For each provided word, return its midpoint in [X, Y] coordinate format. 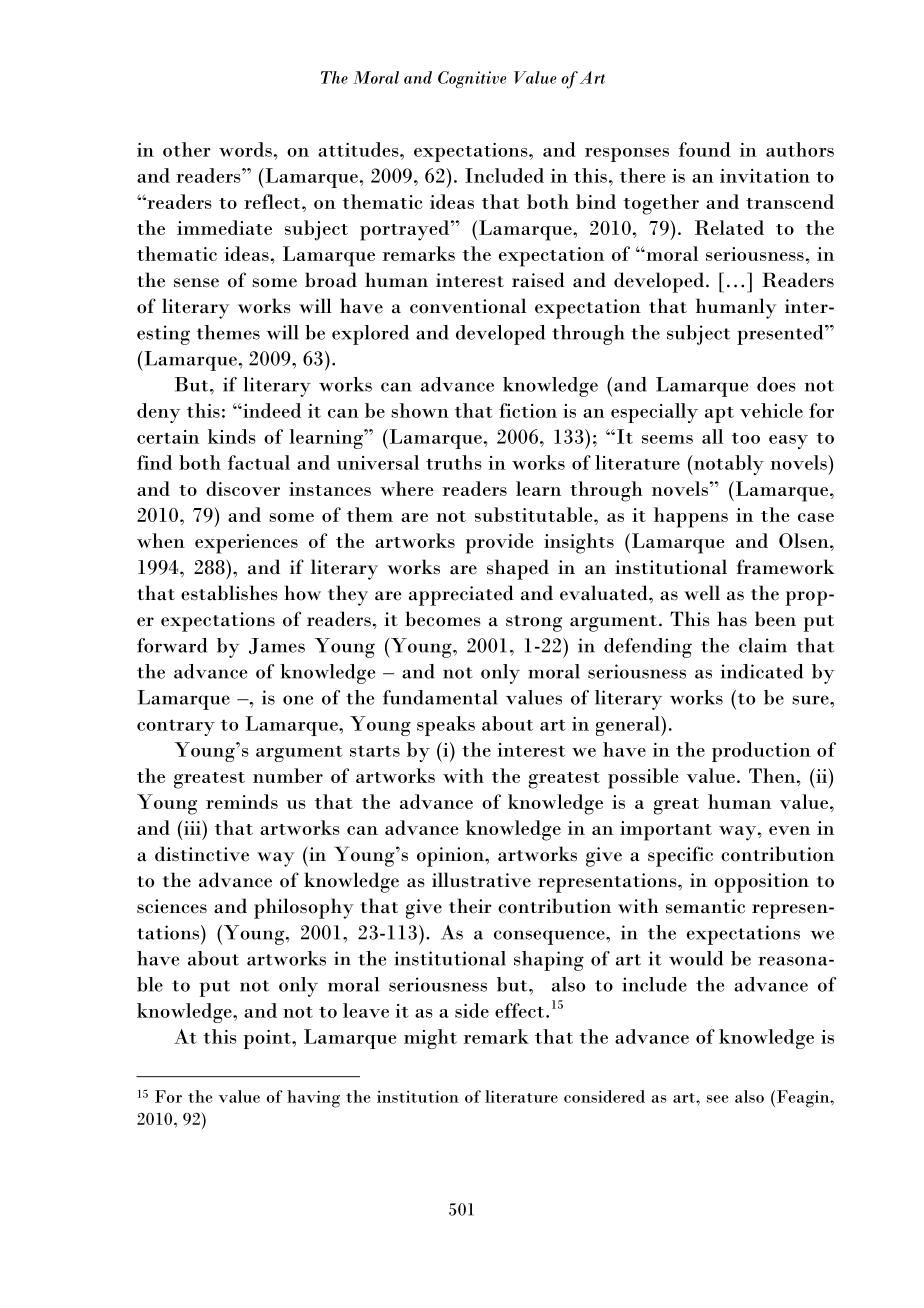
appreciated [461, 595]
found [705, 149]
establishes [229, 593]
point [268, 1039]
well [702, 593]
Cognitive [472, 79]
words [245, 149]
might [430, 1039]
